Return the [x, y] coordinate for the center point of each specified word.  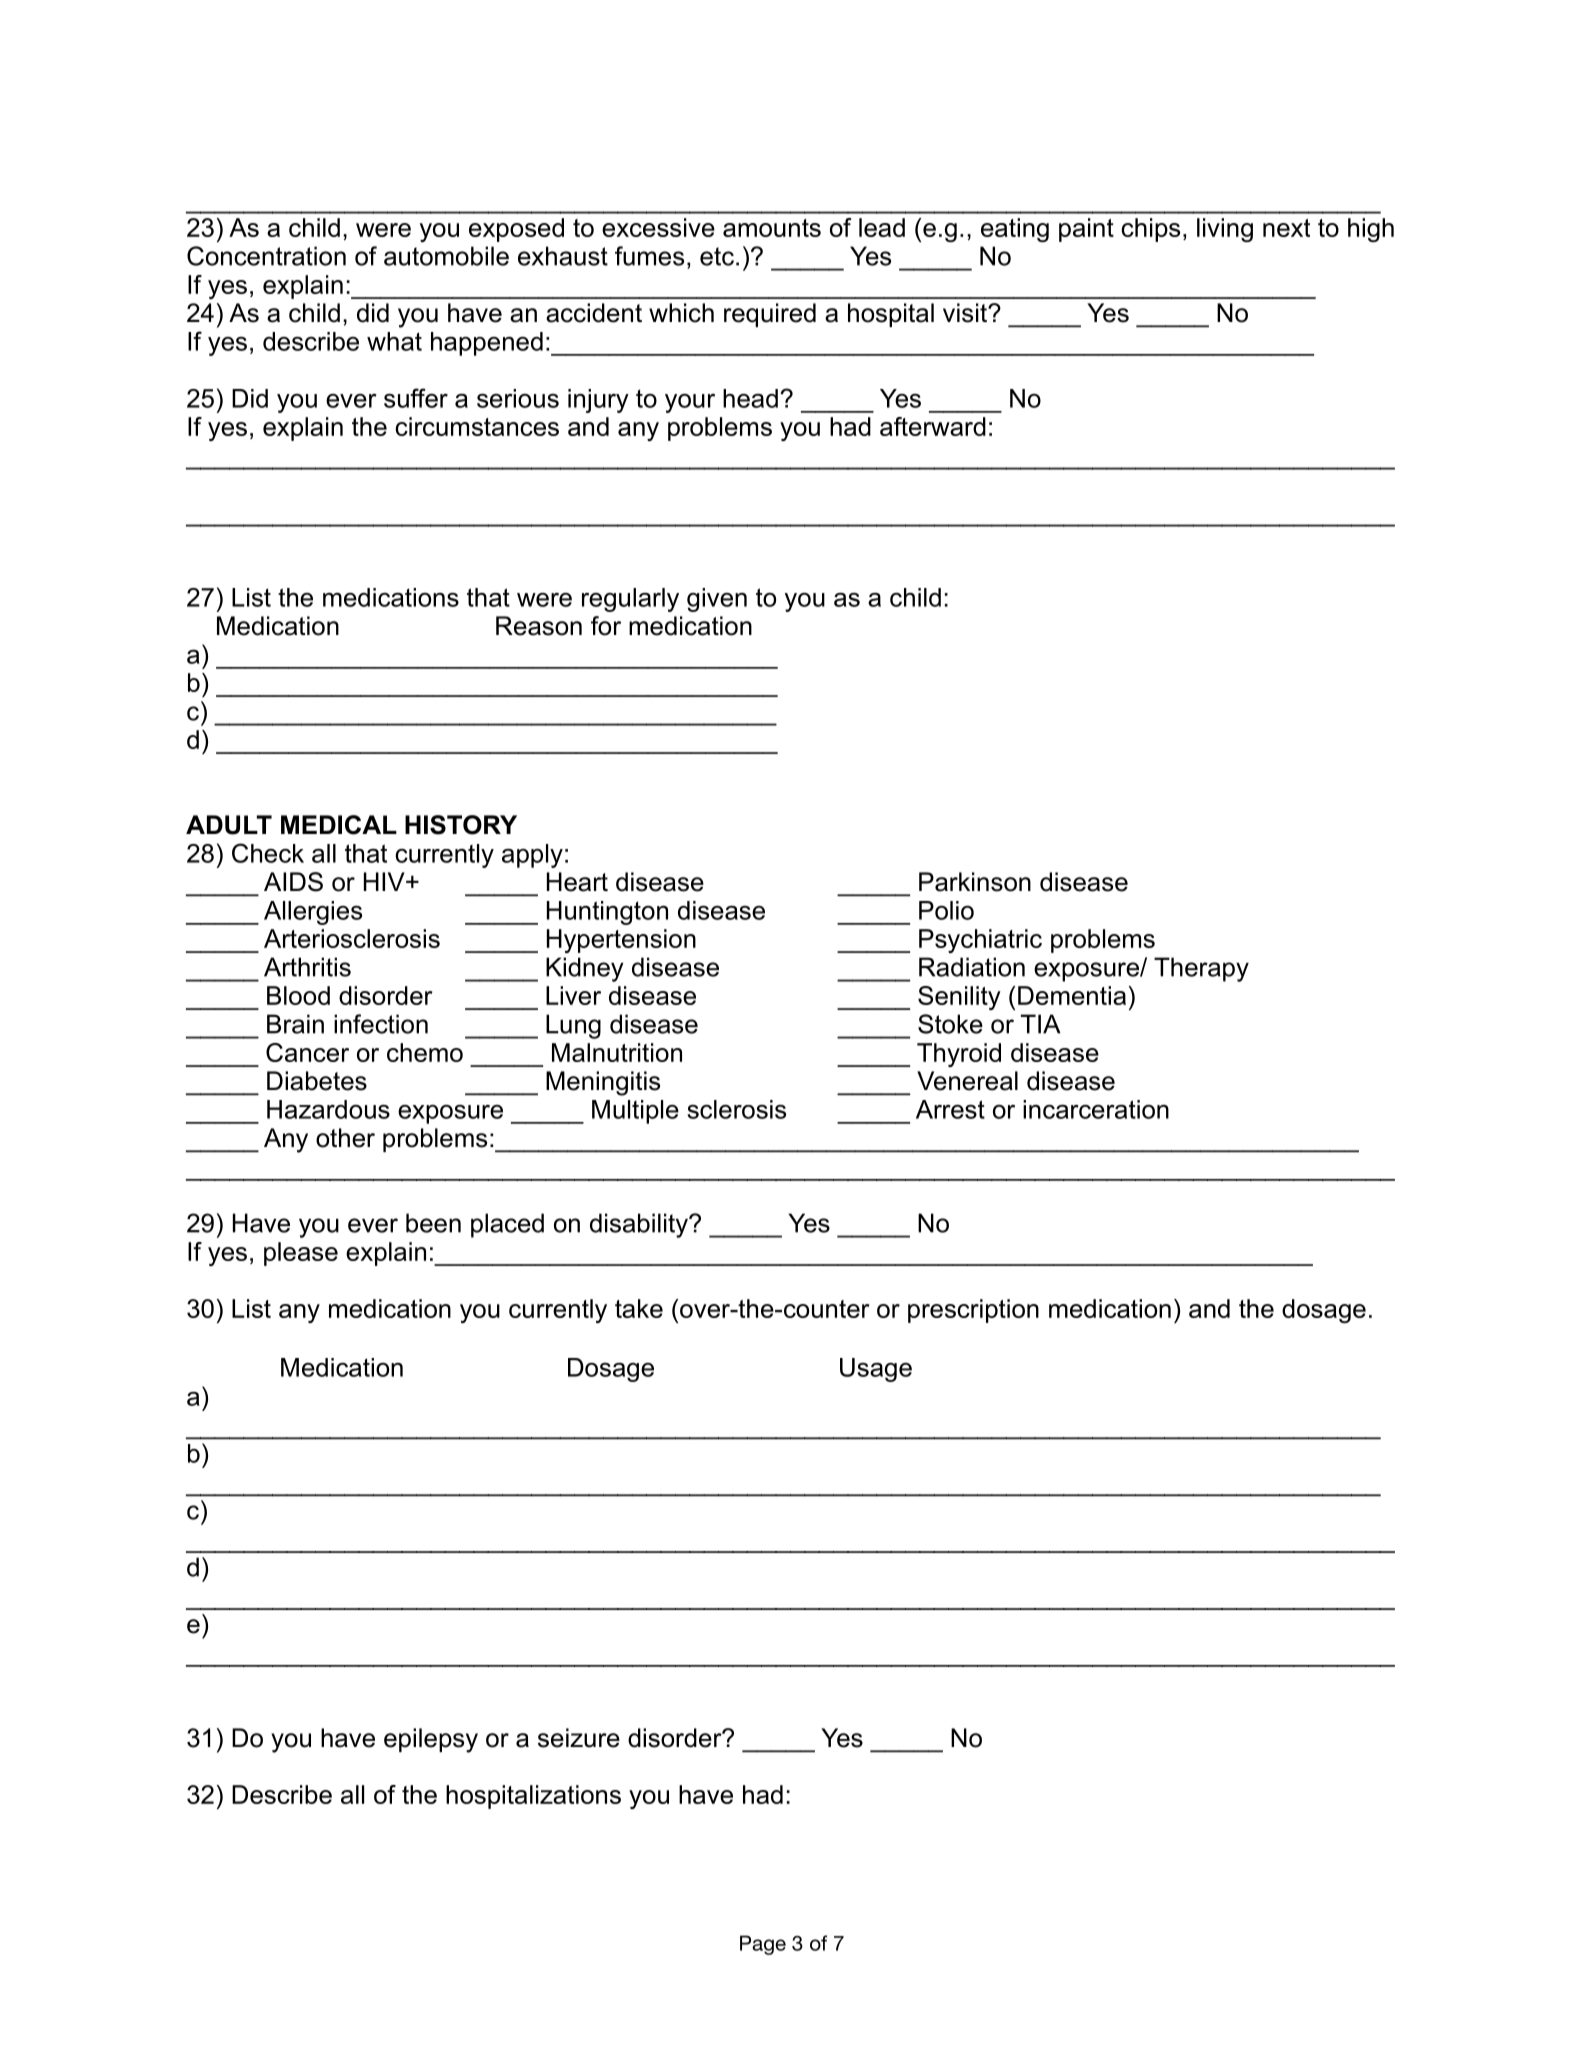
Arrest [950, 1109]
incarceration [1096, 1109]
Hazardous [328, 1109]
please [301, 1254]
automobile [446, 256]
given [717, 600]
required [770, 315]
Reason [539, 626]
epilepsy [431, 1740]
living [1225, 230]
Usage [876, 1370]
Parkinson [975, 882]
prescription [973, 1311]
